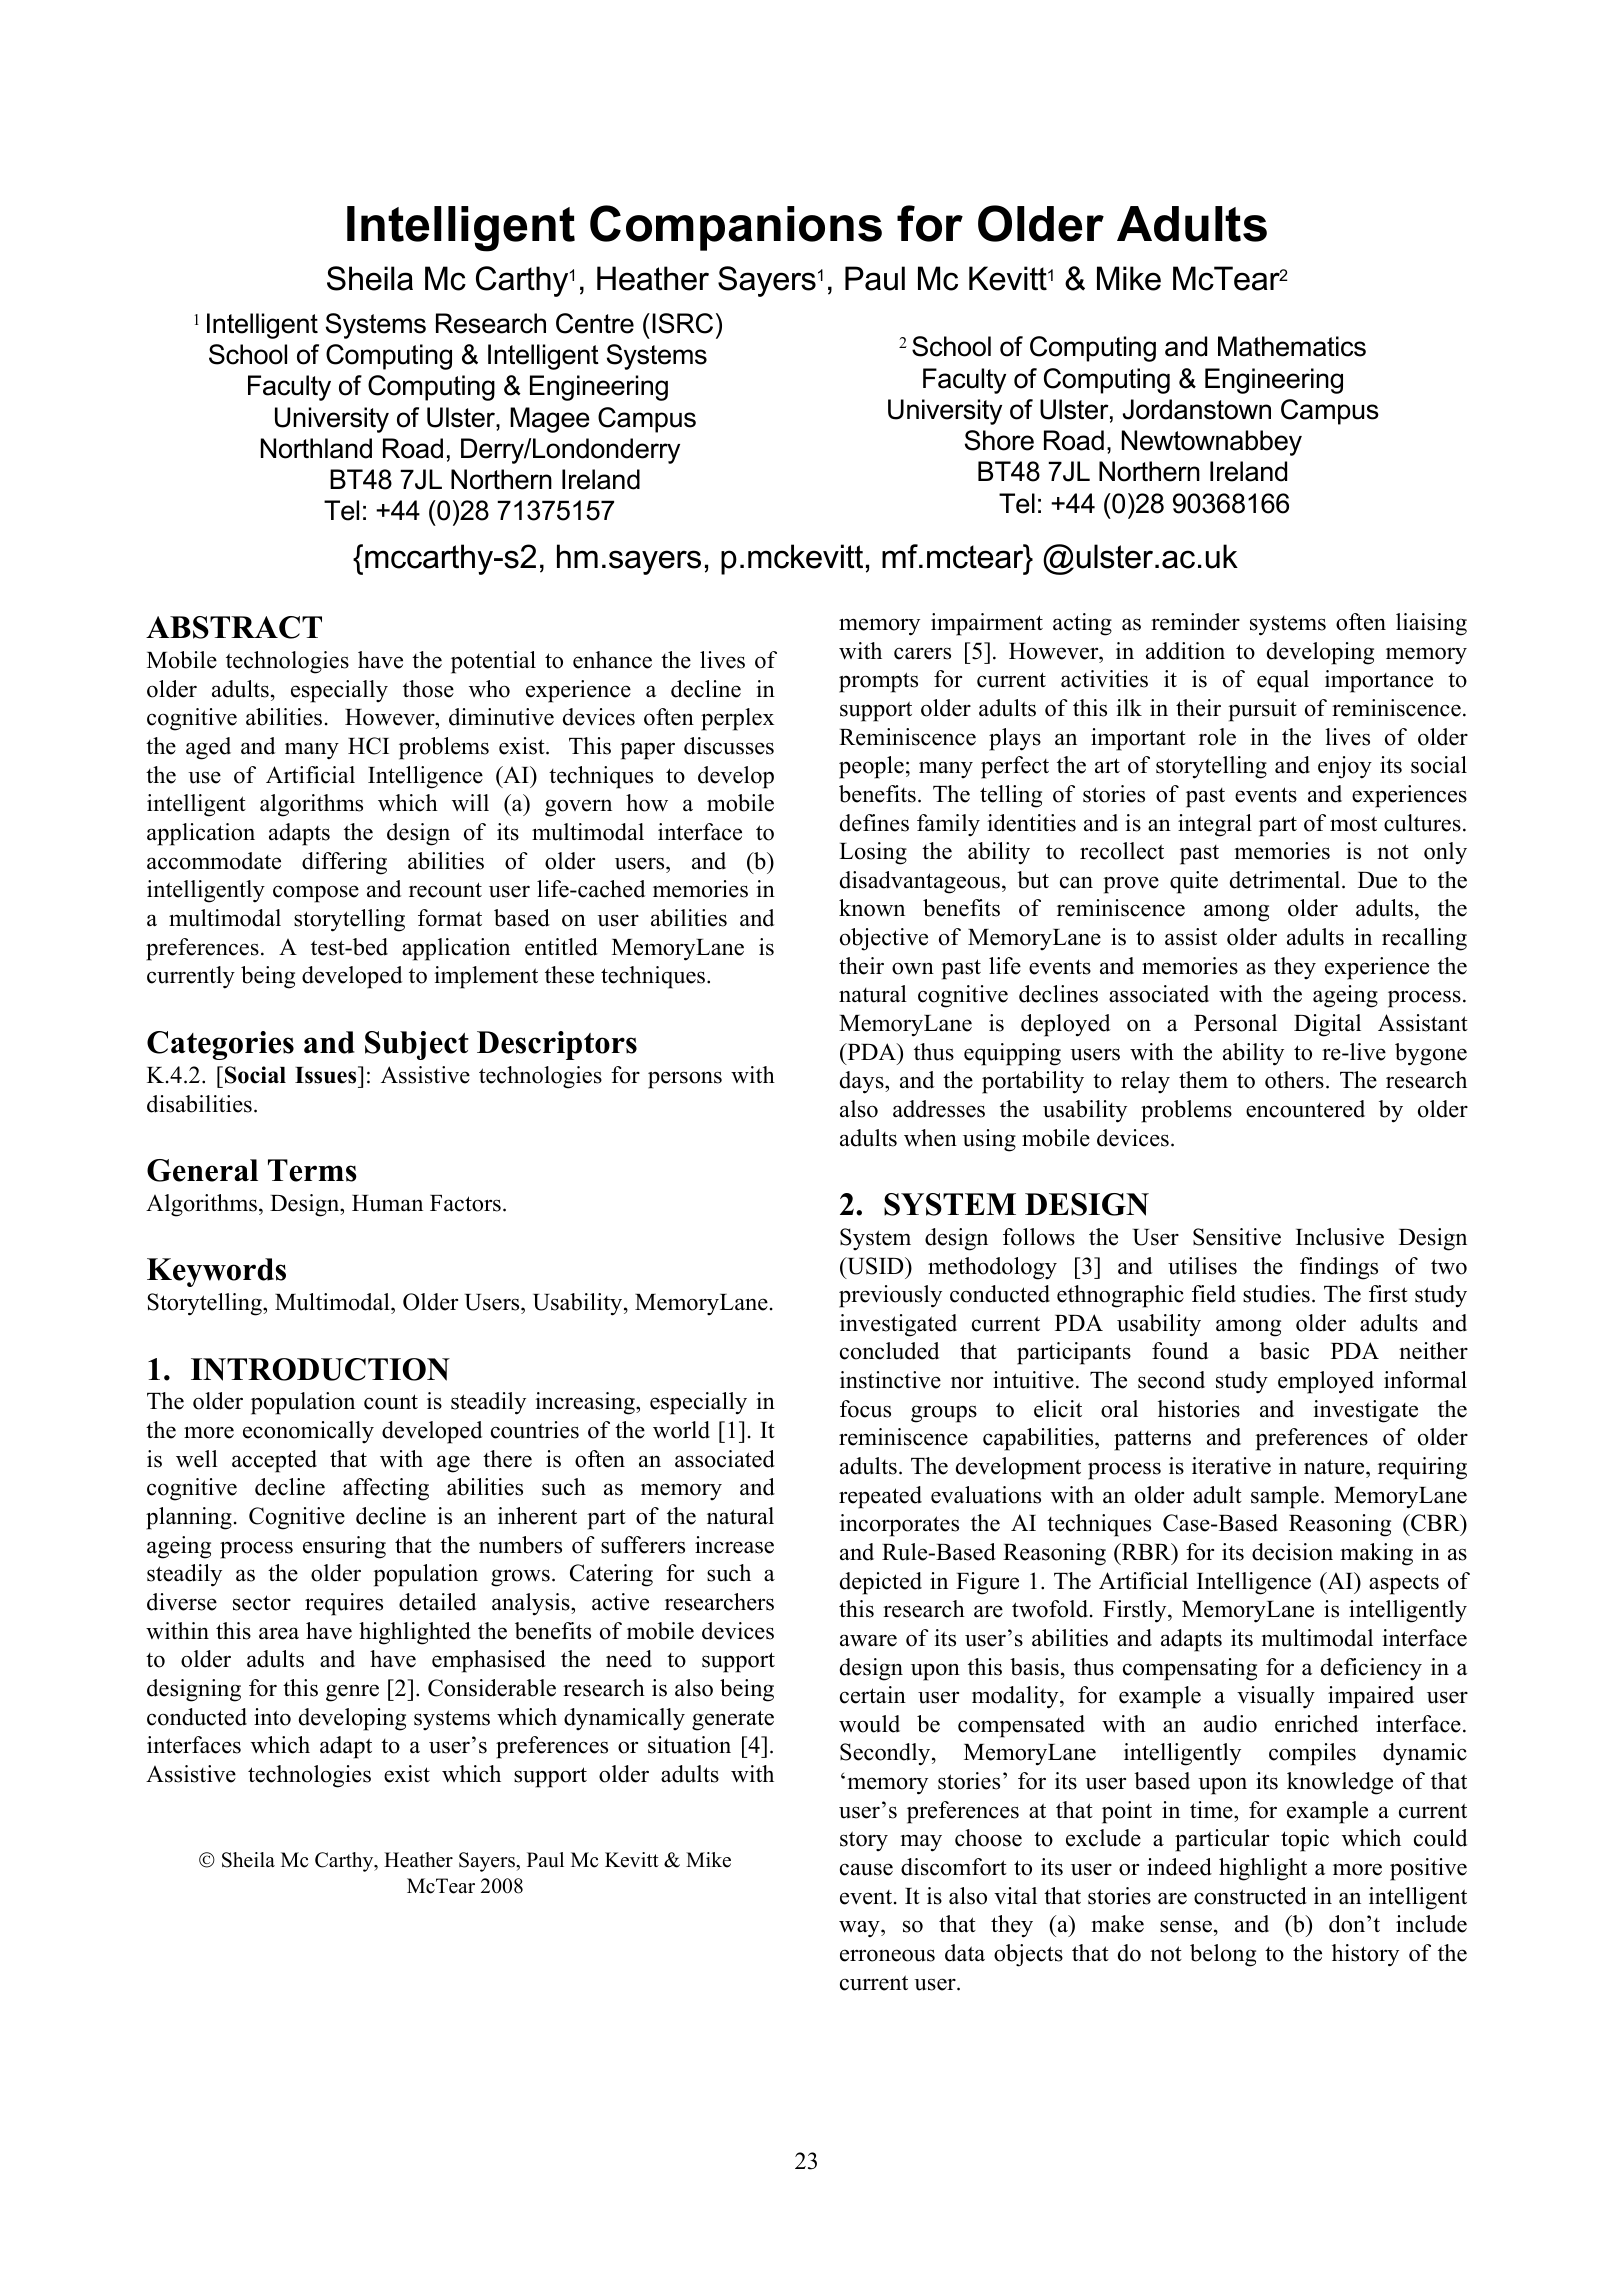 This document has height=2284, width=1614. I want to click on into, so click(272, 1717).
